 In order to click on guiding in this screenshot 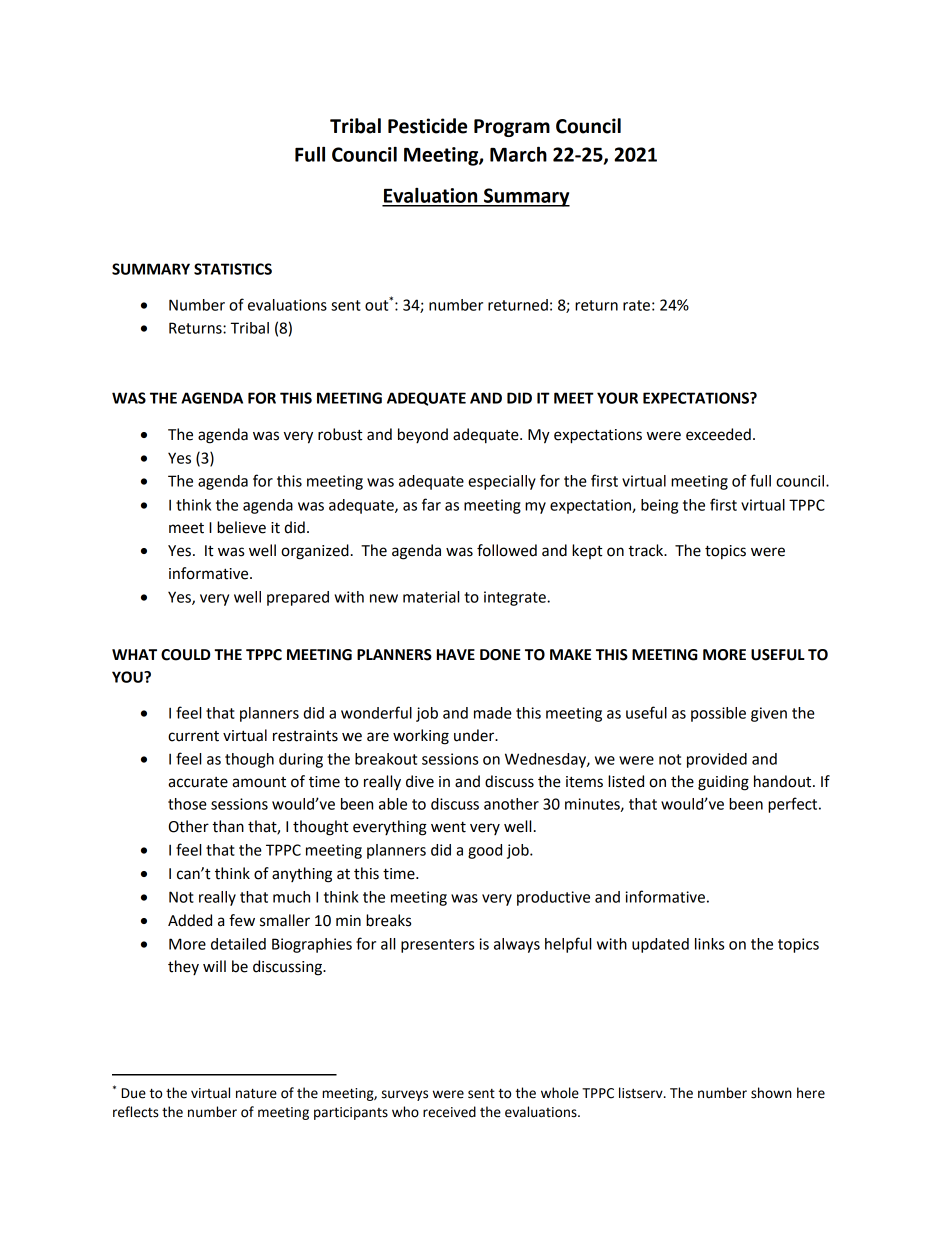, I will do `click(723, 783)`.
